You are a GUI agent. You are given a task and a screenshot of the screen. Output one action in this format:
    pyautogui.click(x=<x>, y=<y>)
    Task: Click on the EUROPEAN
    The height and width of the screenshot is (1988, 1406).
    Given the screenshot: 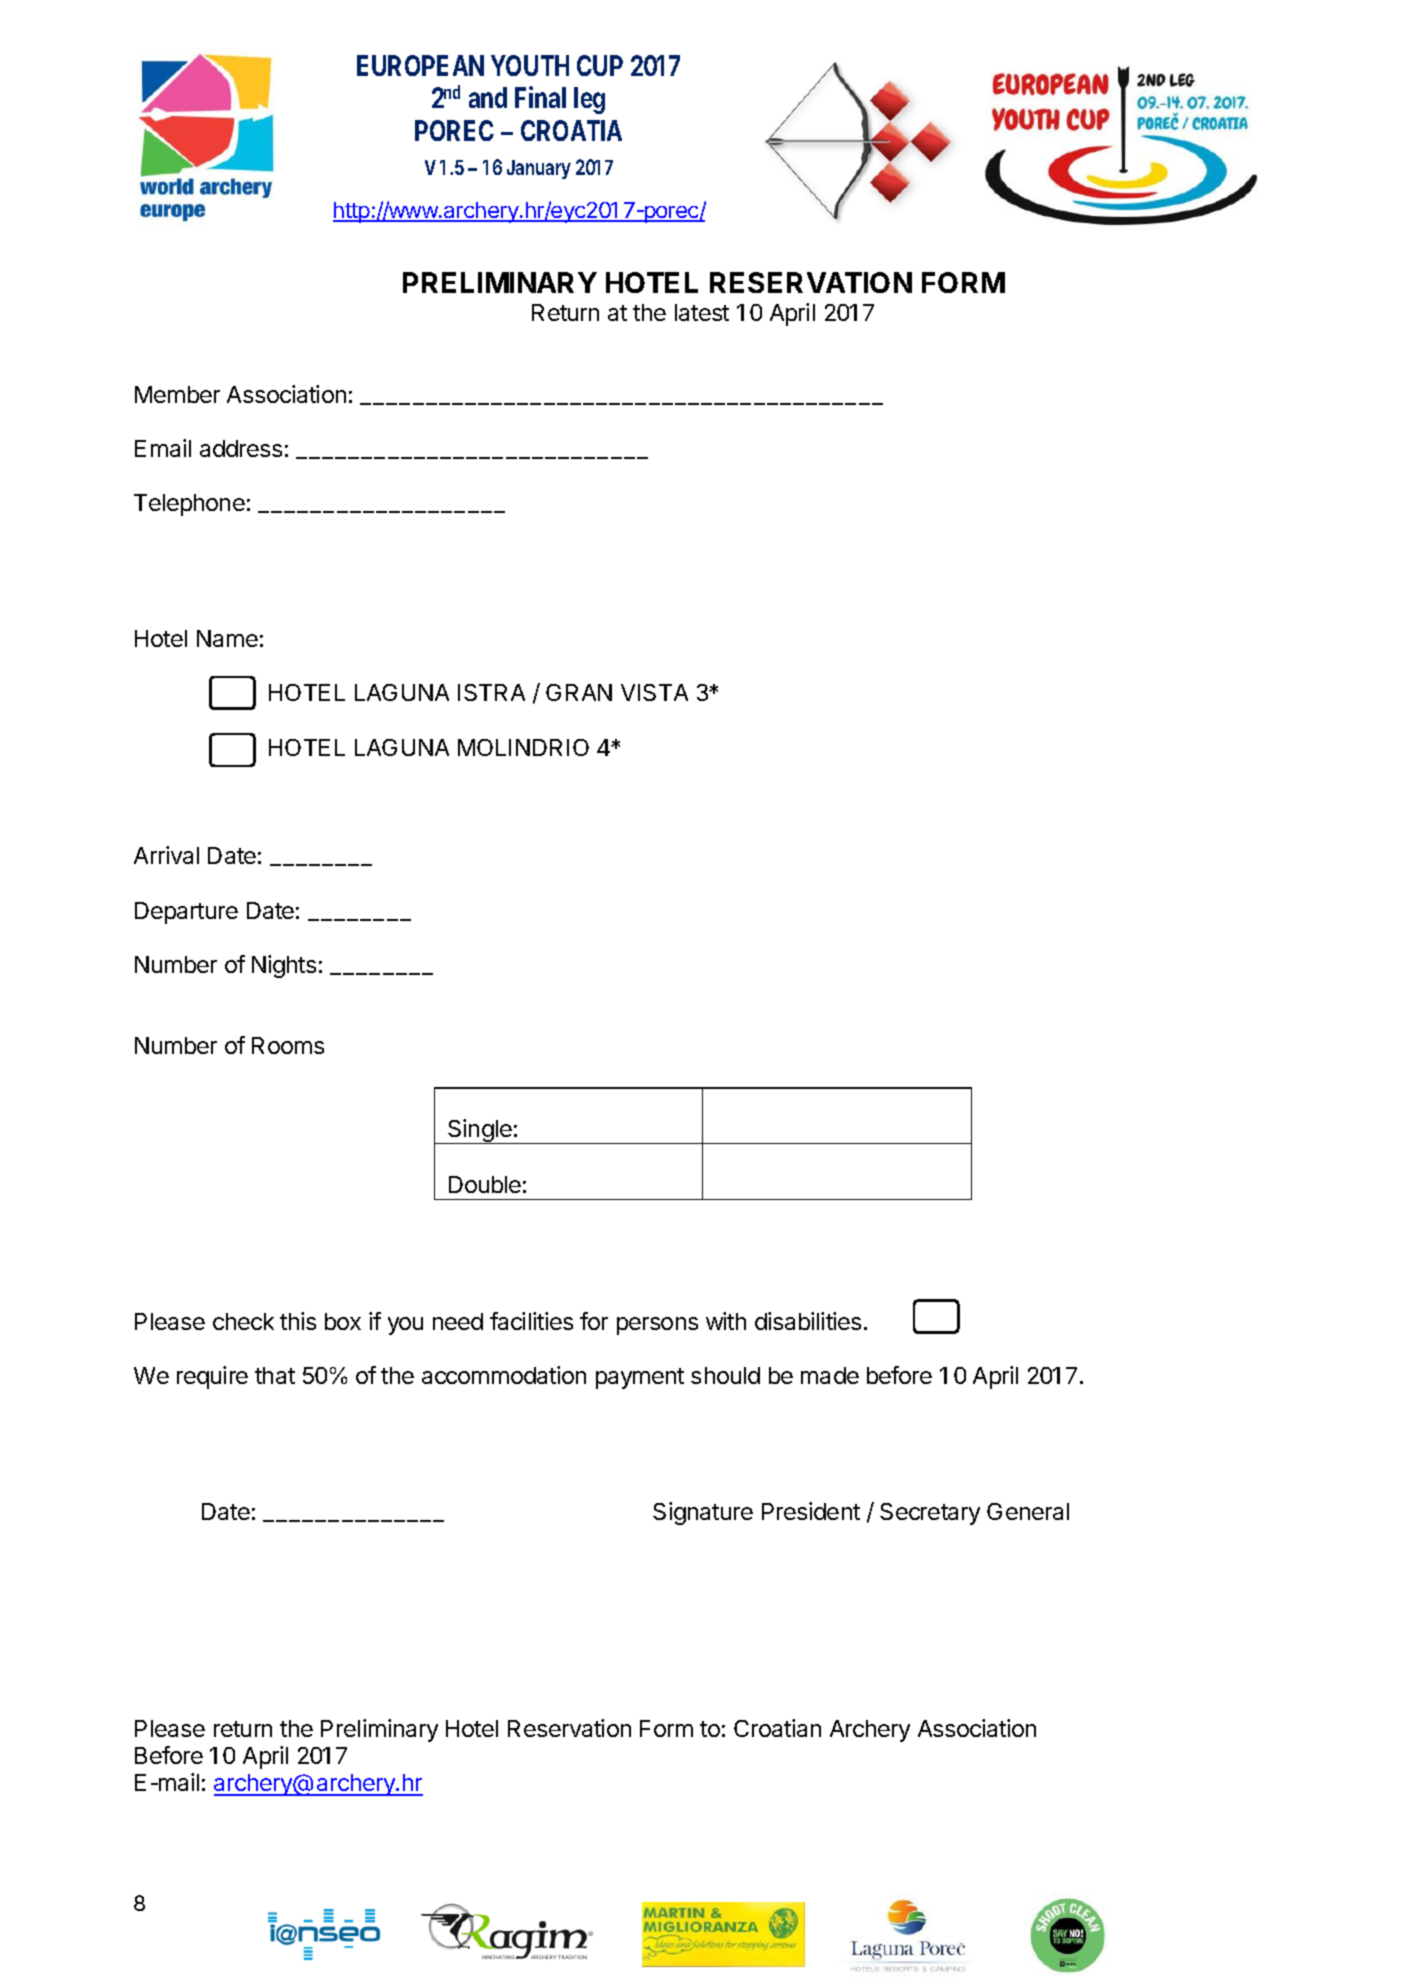 What is the action you would take?
    pyautogui.click(x=420, y=65)
